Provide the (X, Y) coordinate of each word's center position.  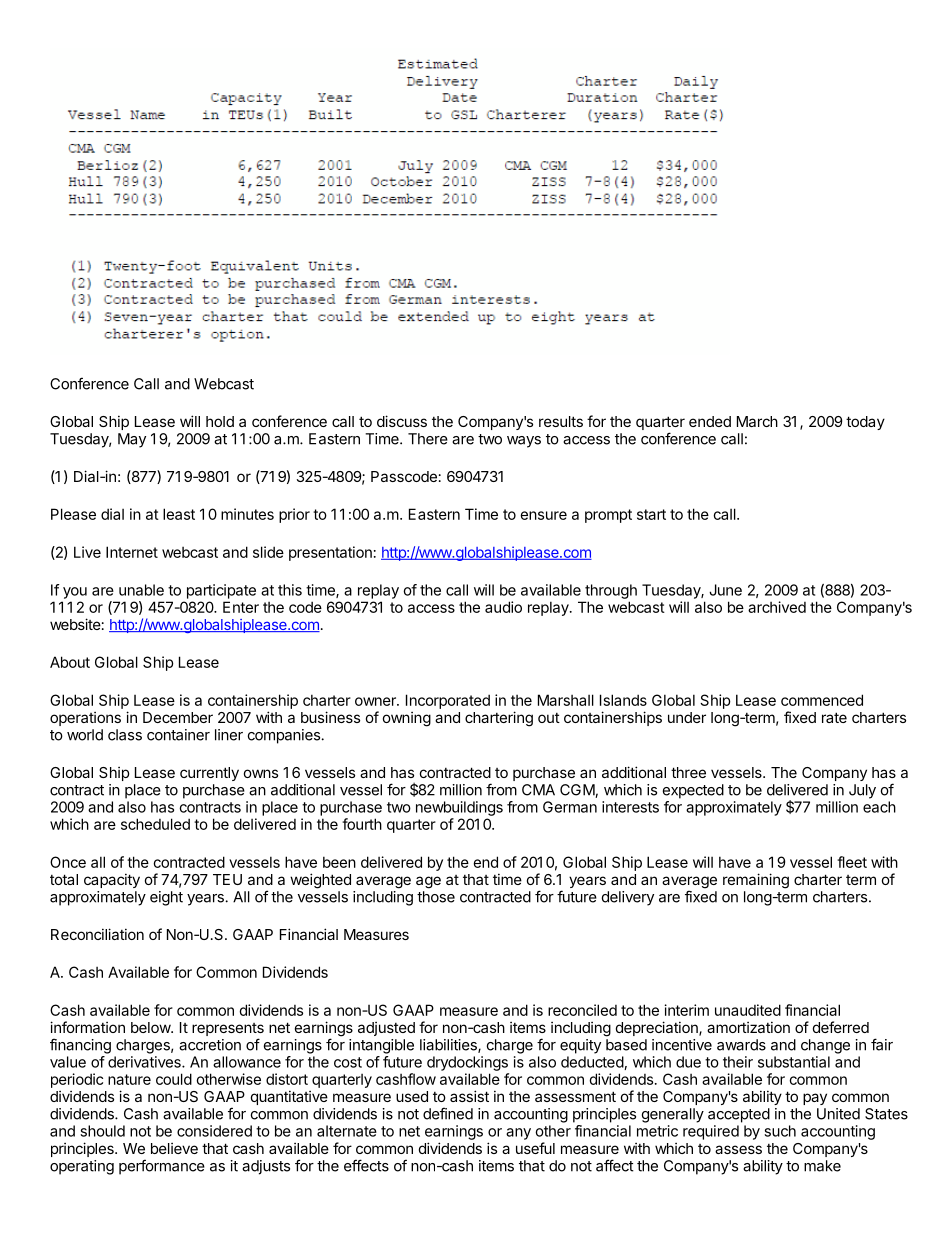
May (132, 440)
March (757, 421)
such (780, 1131)
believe (174, 1148)
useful (535, 1148)
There (428, 439)
